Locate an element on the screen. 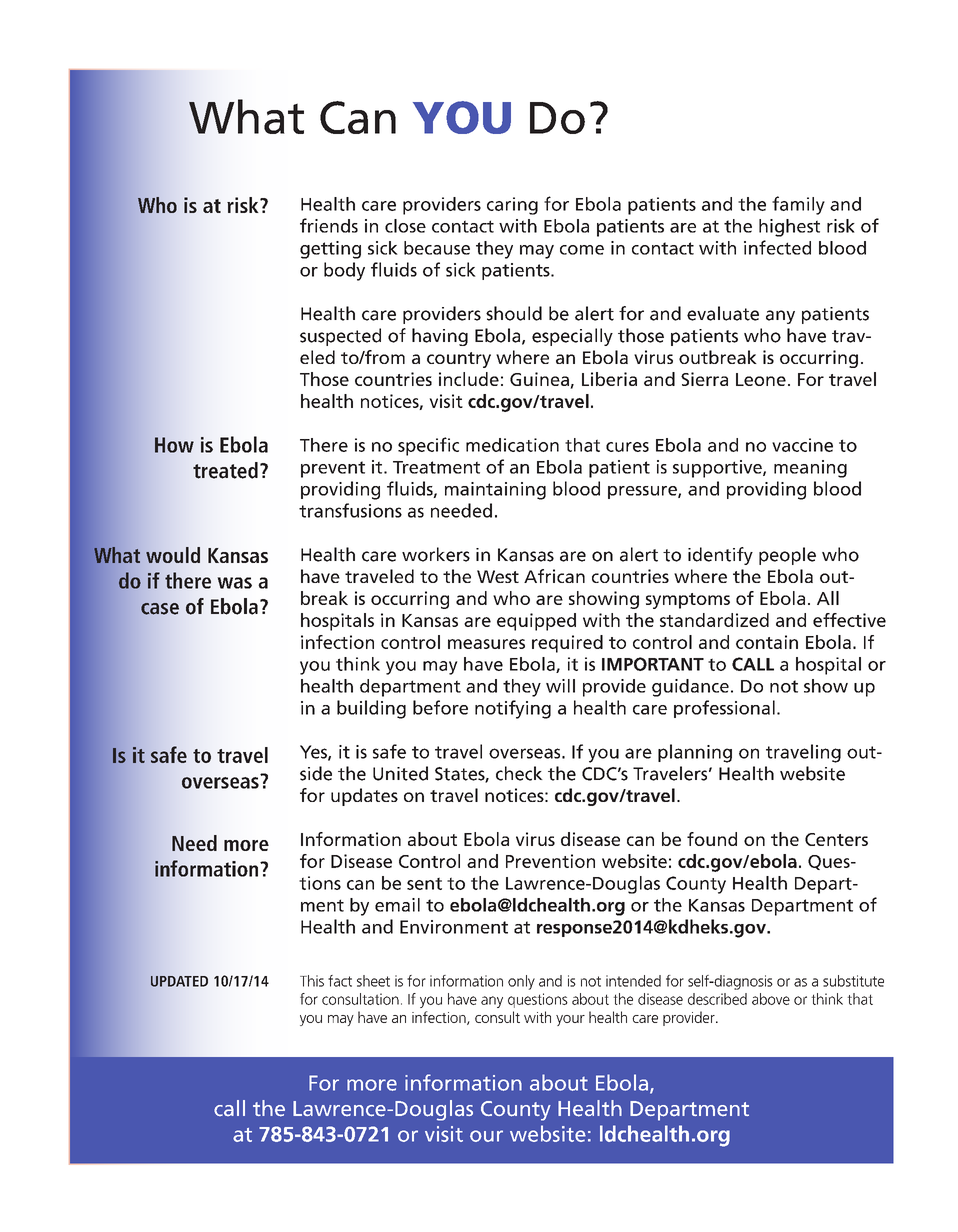 This screenshot has height=1232, width=958. friends is located at coordinates (329, 225).
